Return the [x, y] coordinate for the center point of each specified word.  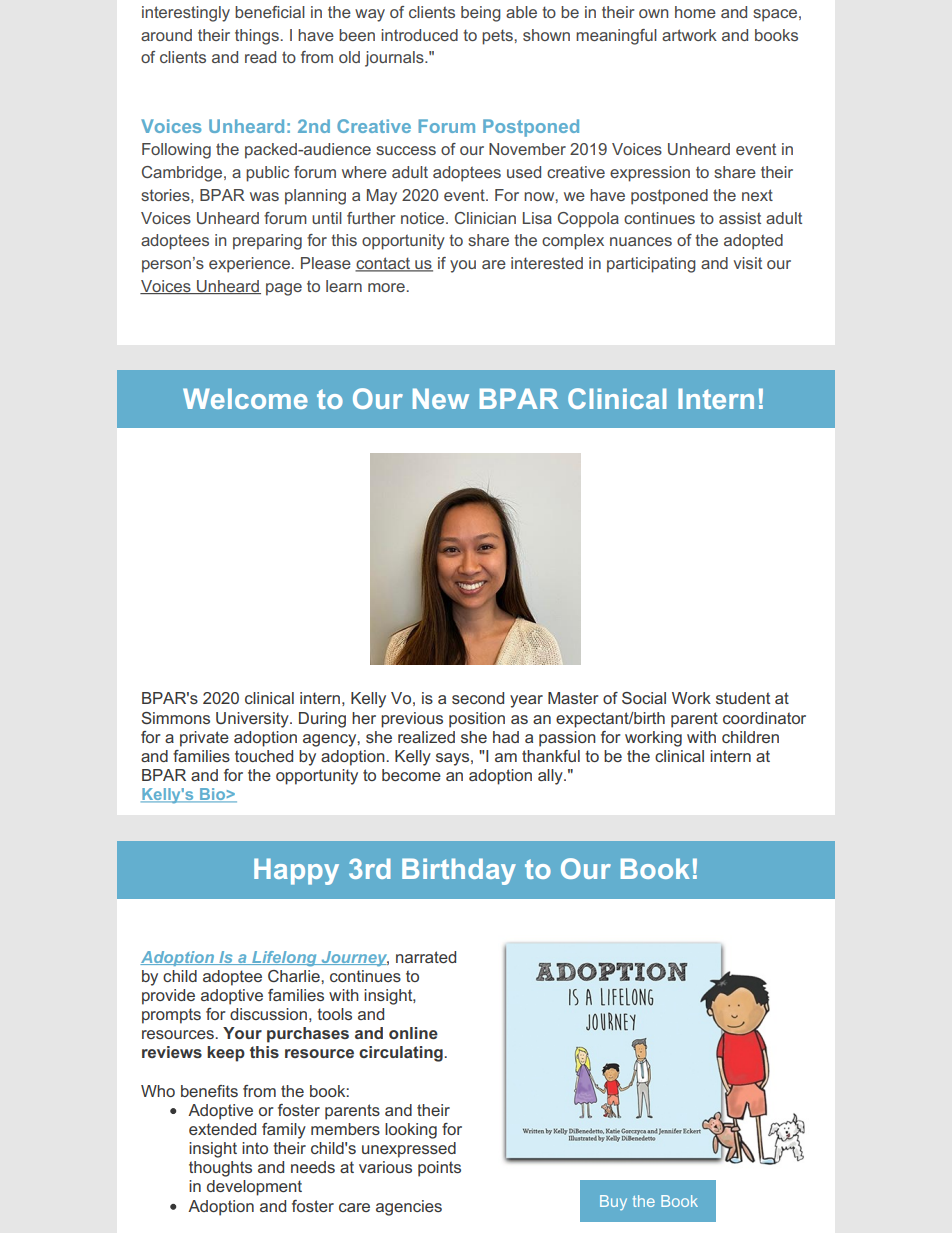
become [411, 775]
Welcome [245, 398]
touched [264, 756]
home [695, 12]
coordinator [764, 718]
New [441, 398]
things [257, 37]
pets [498, 37]
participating [651, 265]
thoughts [220, 1169]
